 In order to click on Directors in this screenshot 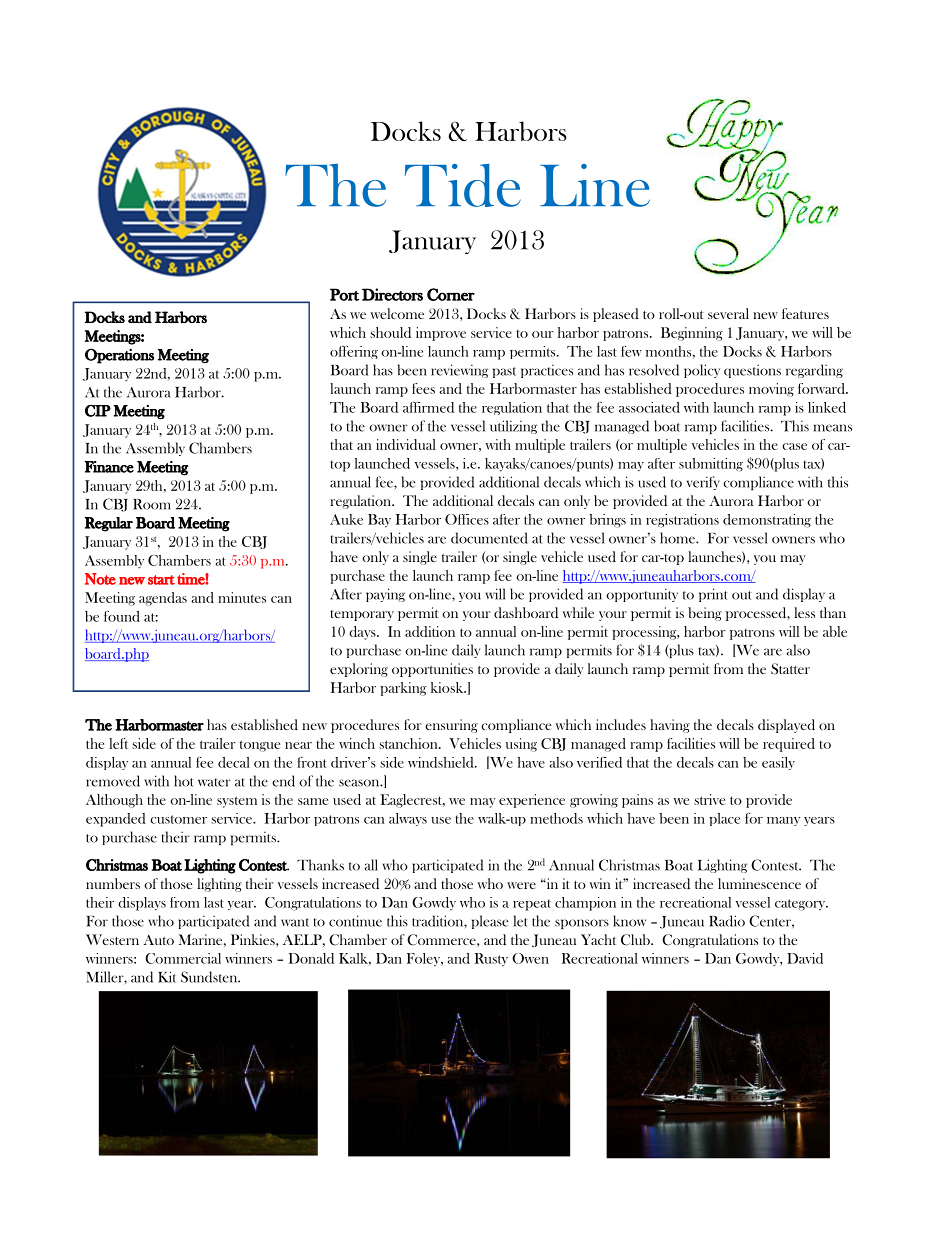, I will do `click(392, 294)`.
